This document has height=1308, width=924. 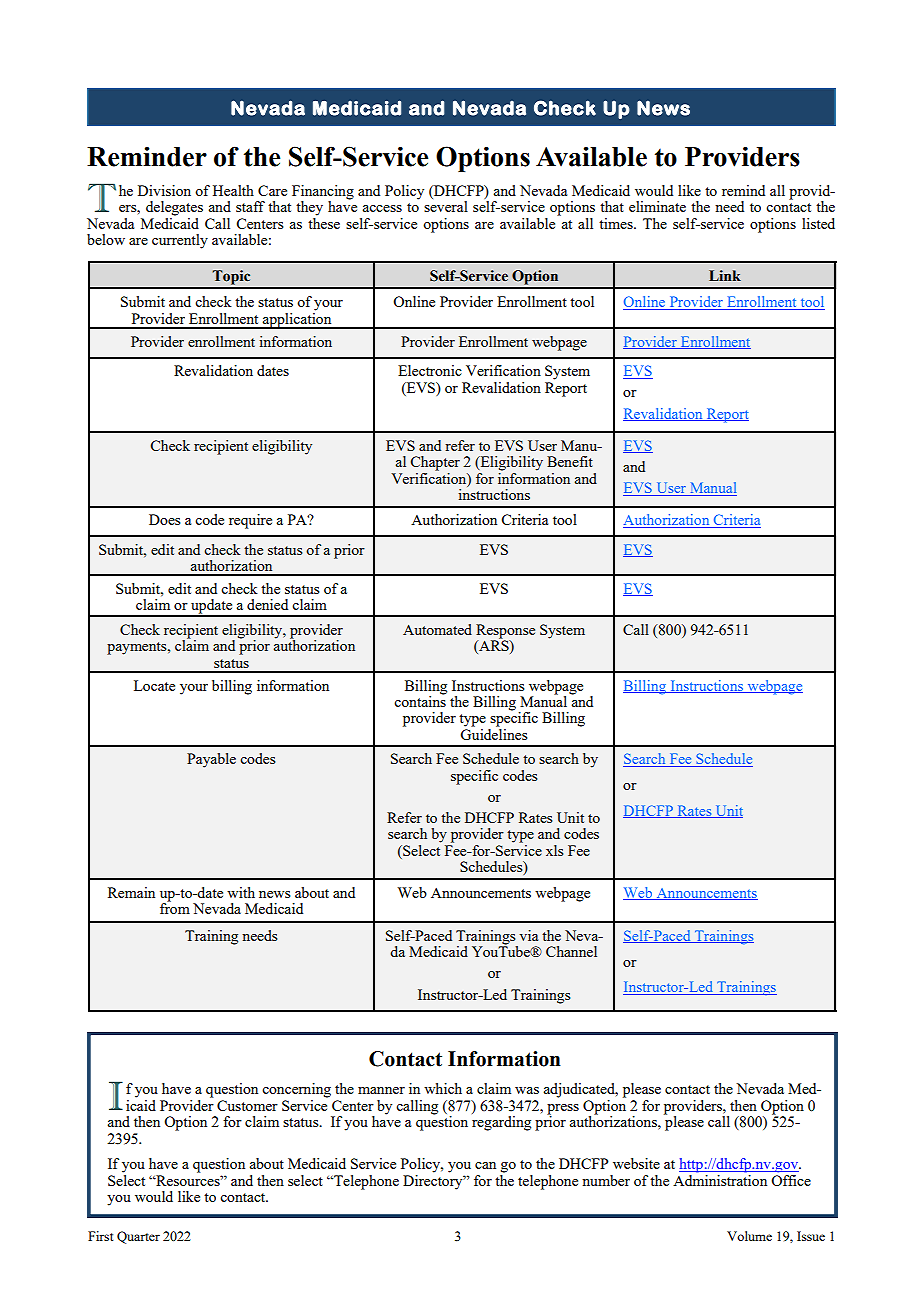 What do you see at coordinates (420, 700) in the document?
I see `contains` at bounding box center [420, 700].
